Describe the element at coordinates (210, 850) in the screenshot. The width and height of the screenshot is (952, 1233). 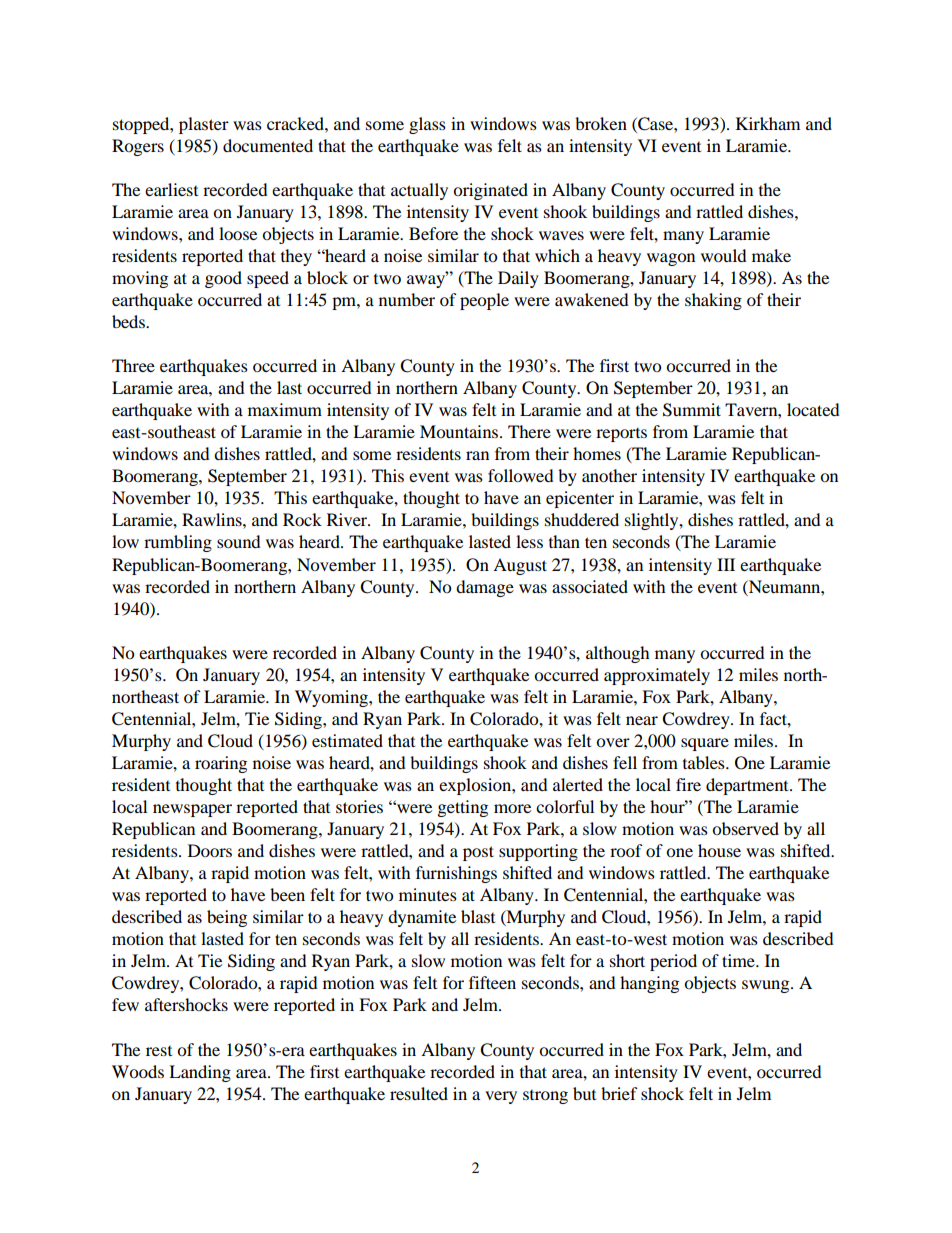
I see `Doors` at that location.
